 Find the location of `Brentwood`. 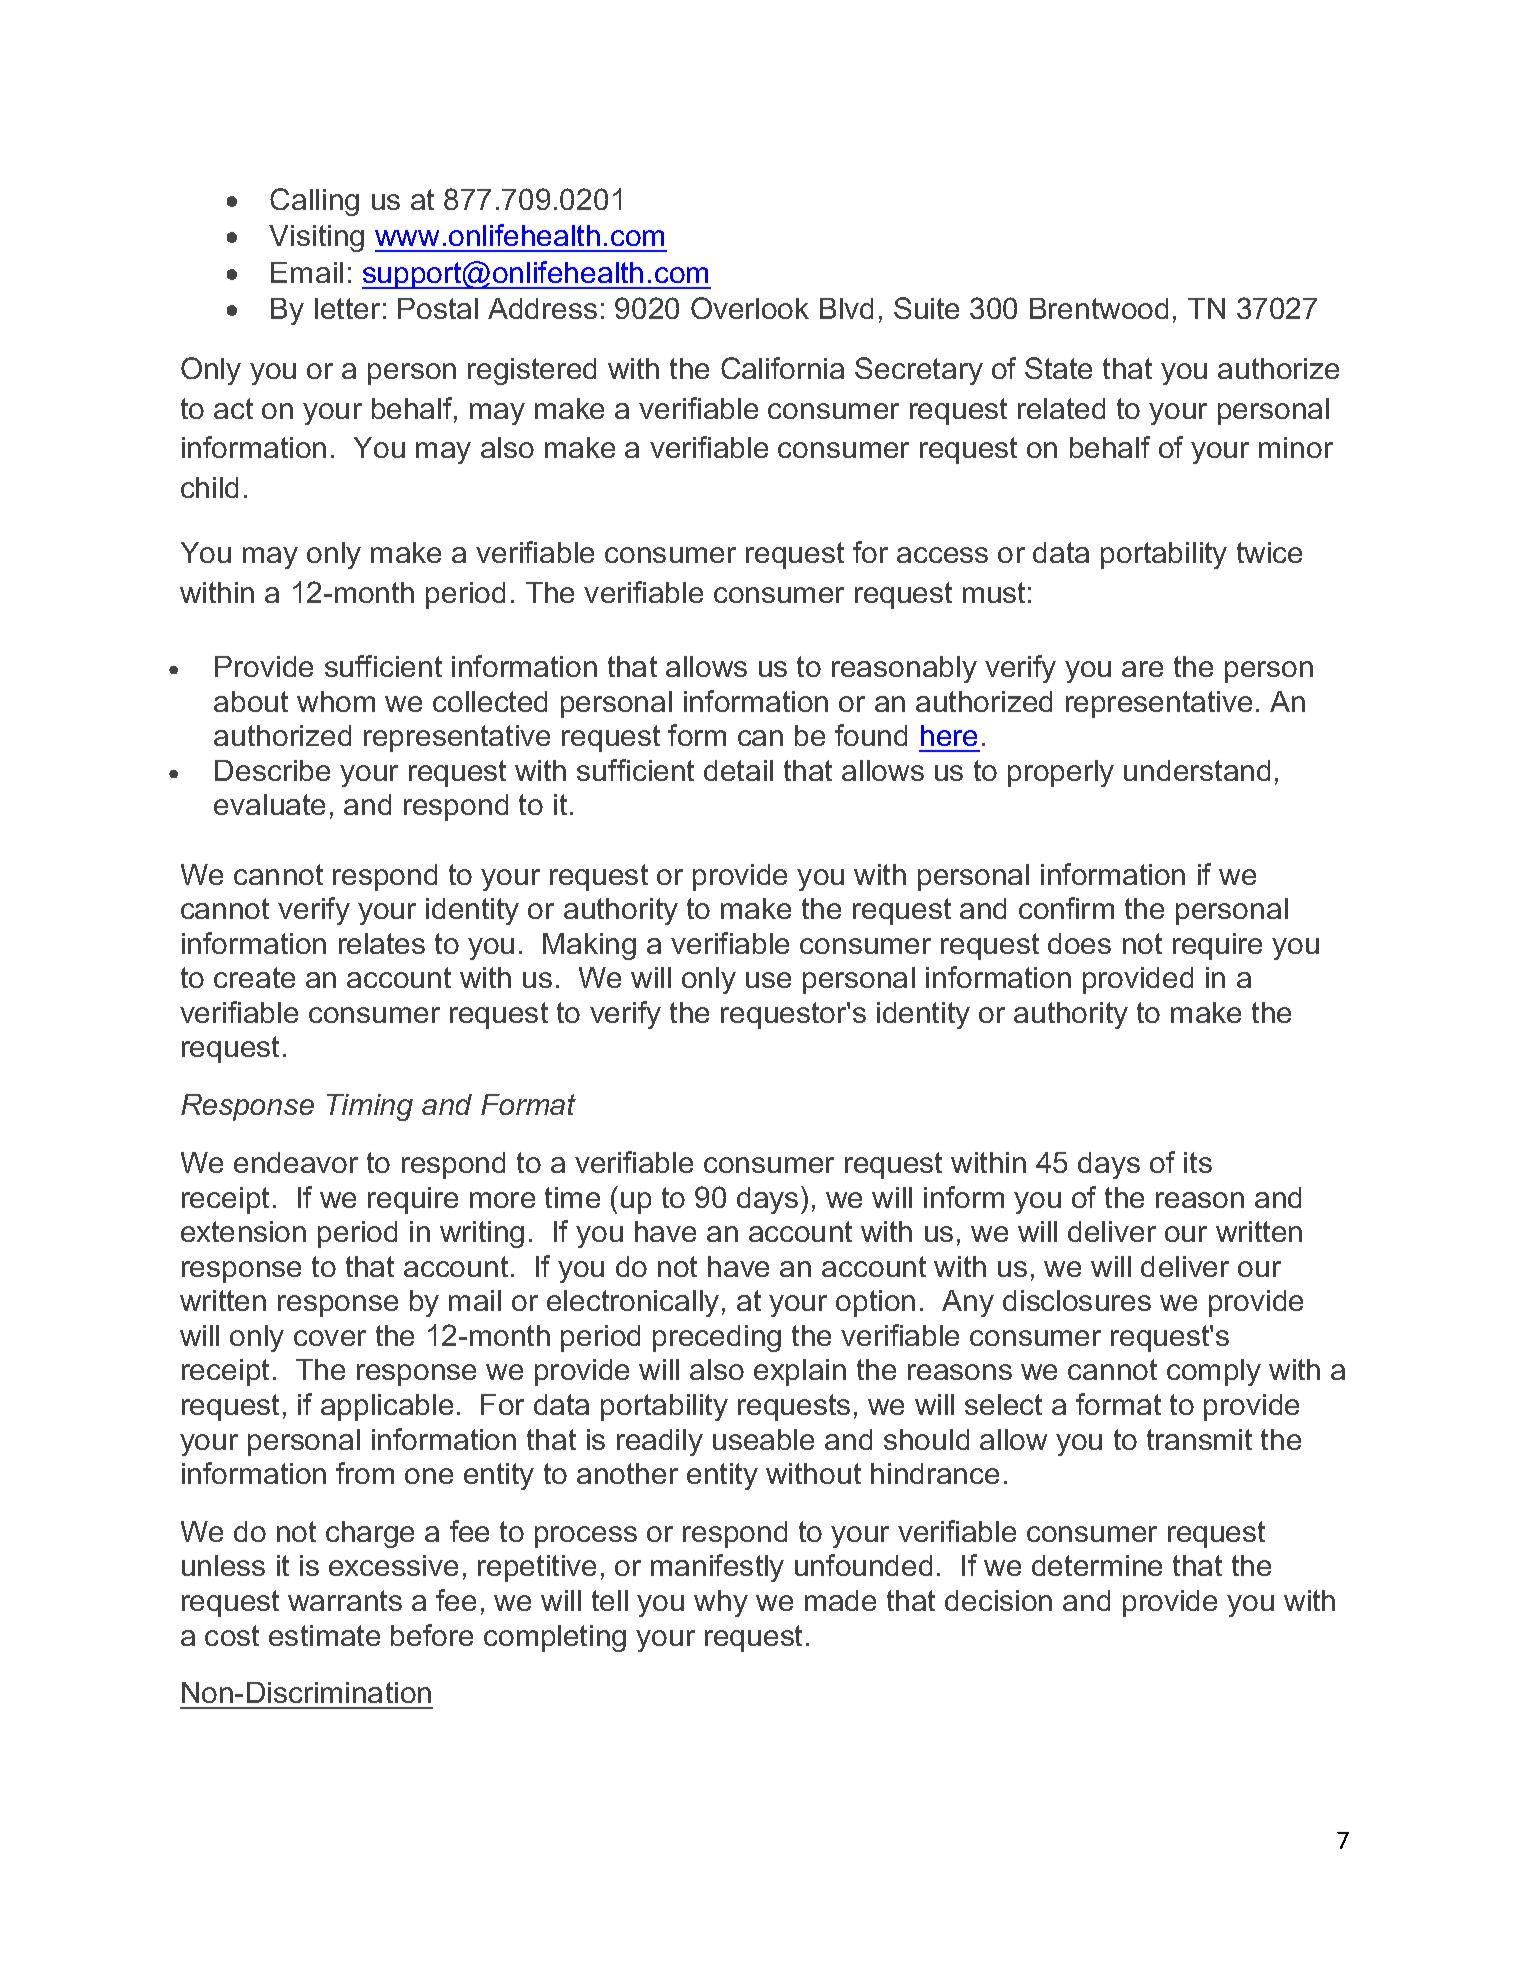

Brentwood is located at coordinates (1099, 308).
